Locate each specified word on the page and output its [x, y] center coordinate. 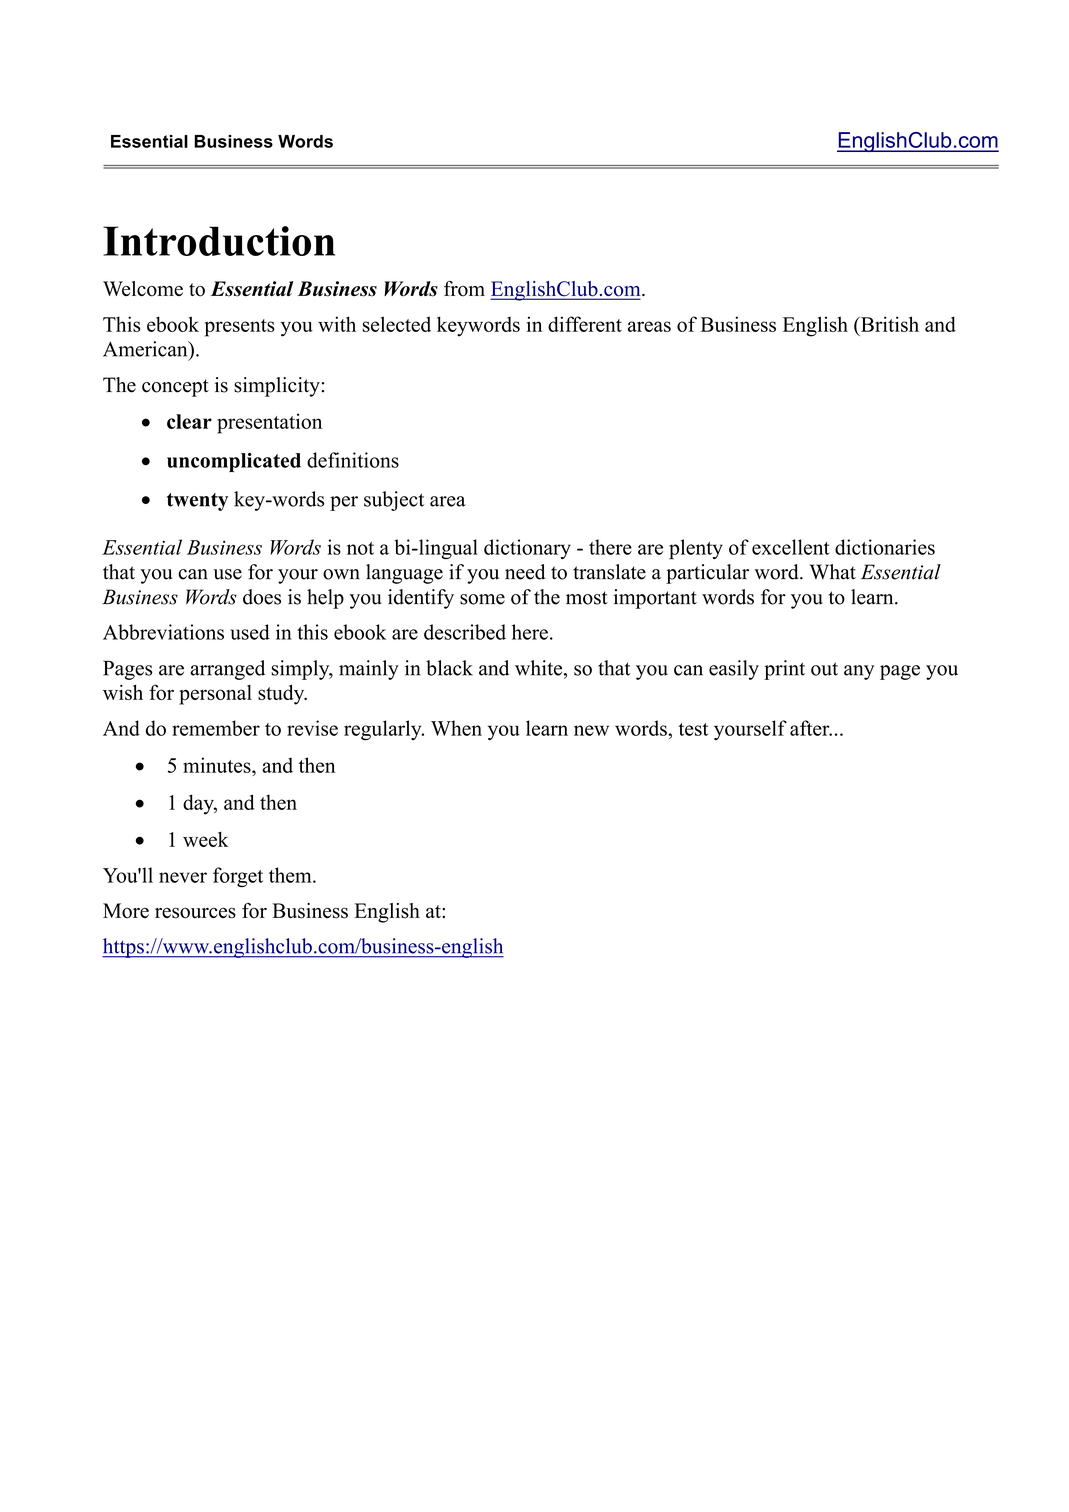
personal [215, 695]
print [784, 670]
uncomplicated [234, 462]
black [449, 668]
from [464, 289]
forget [238, 877]
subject [394, 501]
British [888, 324]
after [811, 728]
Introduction [219, 241]
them [291, 875]
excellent [790, 547]
